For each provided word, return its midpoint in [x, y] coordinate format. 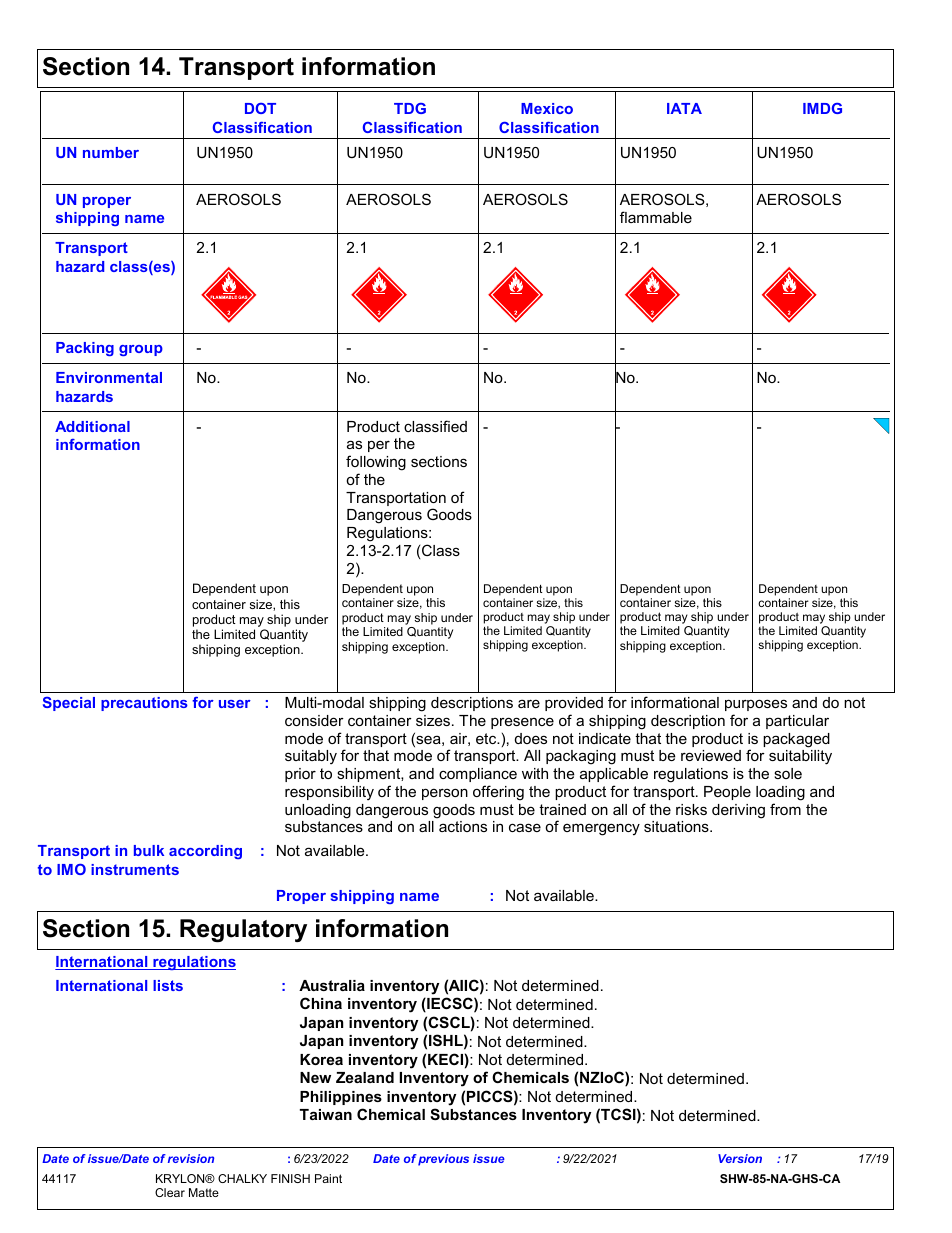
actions [463, 826]
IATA [684, 108]
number [111, 152]
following [376, 463]
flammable [656, 217]
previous [443, 1160]
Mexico [547, 108]
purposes [756, 705]
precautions [144, 704]
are [529, 703]
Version [740, 1158]
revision [191, 1158]
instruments [135, 869]
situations [677, 826]
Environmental [109, 377]
